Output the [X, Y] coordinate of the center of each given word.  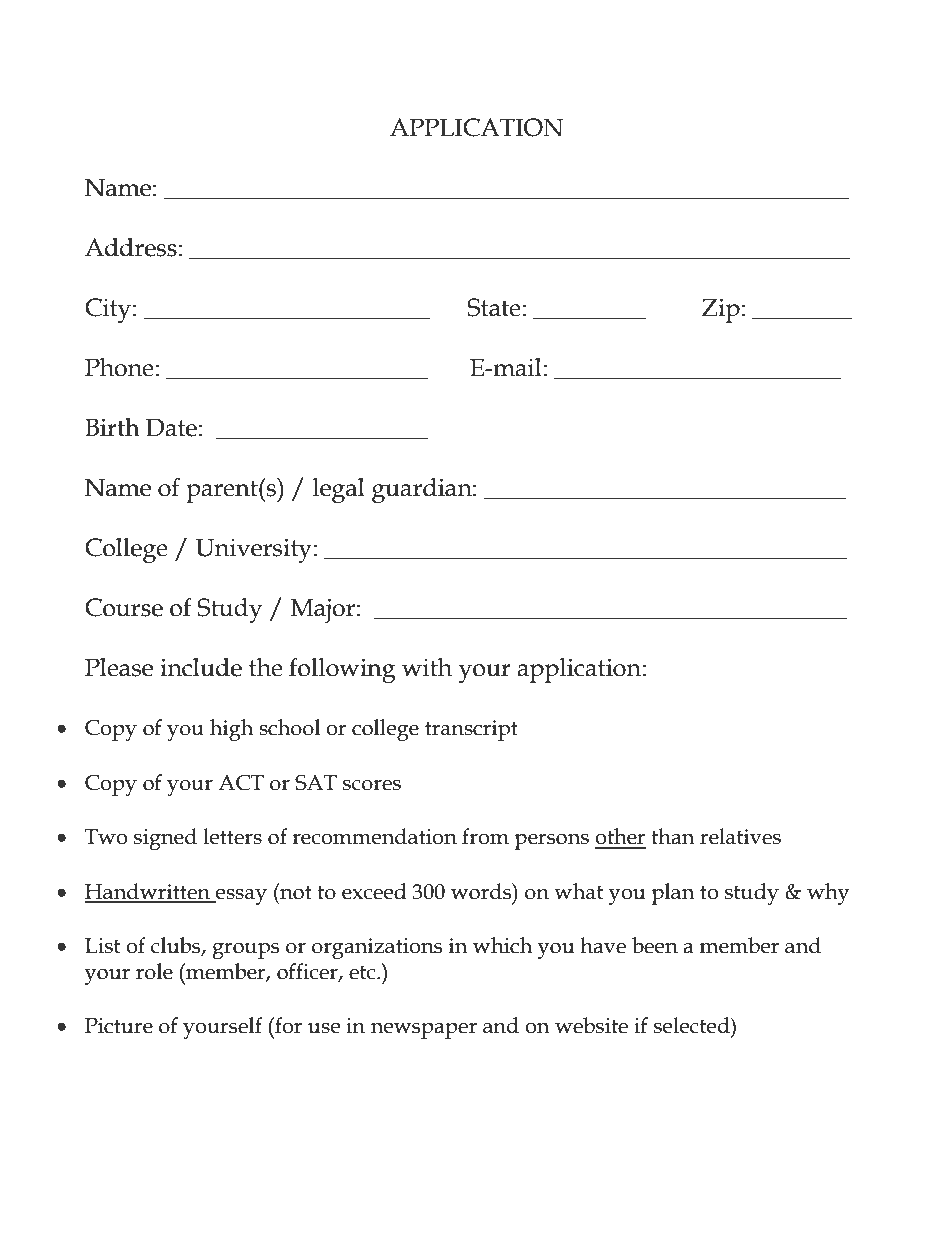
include [201, 667]
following [342, 670]
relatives [740, 836]
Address [131, 247]
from [485, 836]
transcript [471, 730]
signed [165, 839]
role [154, 971]
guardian [423, 490]
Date [171, 427]
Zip [721, 310]
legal [339, 490]
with [427, 667]
